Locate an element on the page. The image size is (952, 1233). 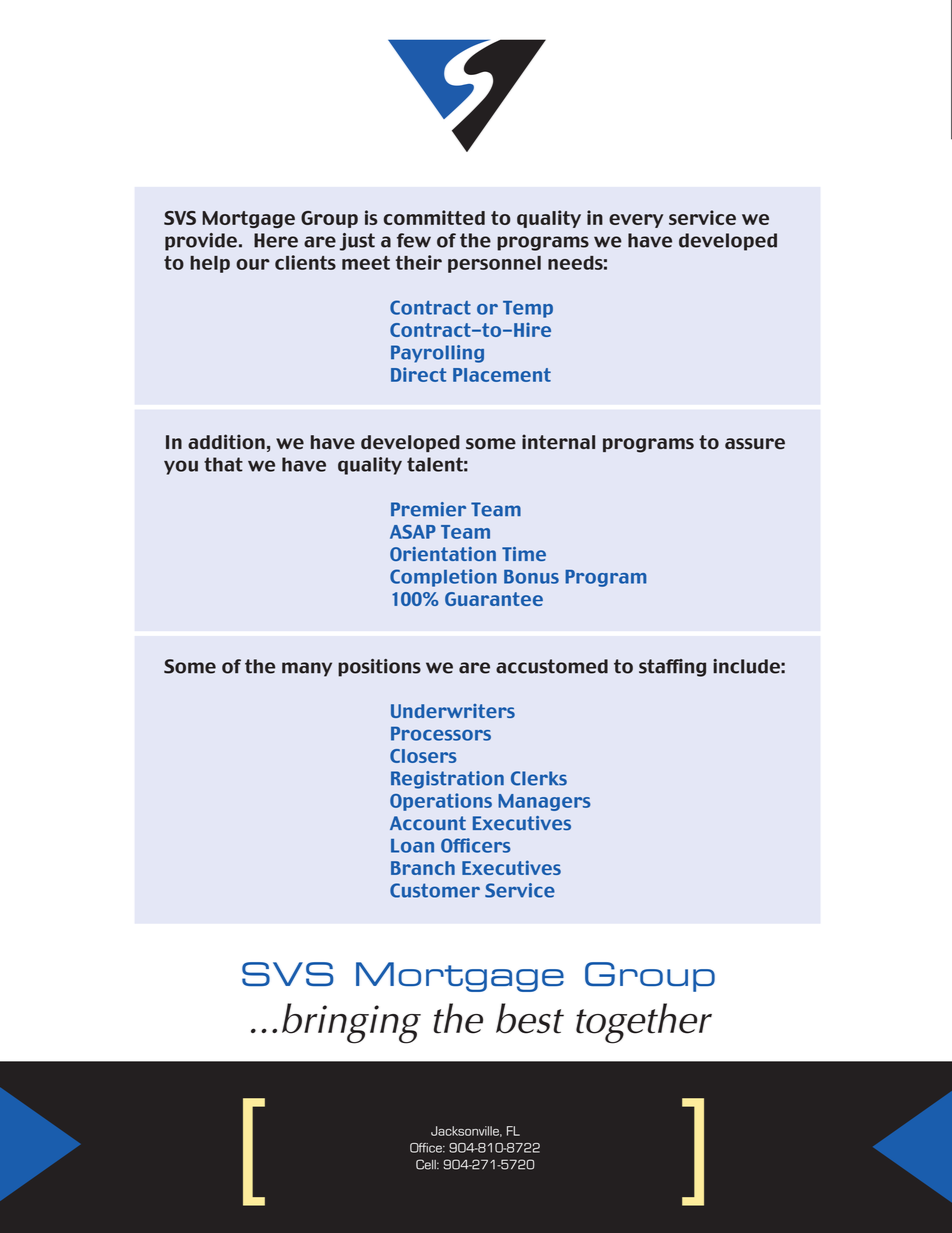
every is located at coordinates (636, 221).
